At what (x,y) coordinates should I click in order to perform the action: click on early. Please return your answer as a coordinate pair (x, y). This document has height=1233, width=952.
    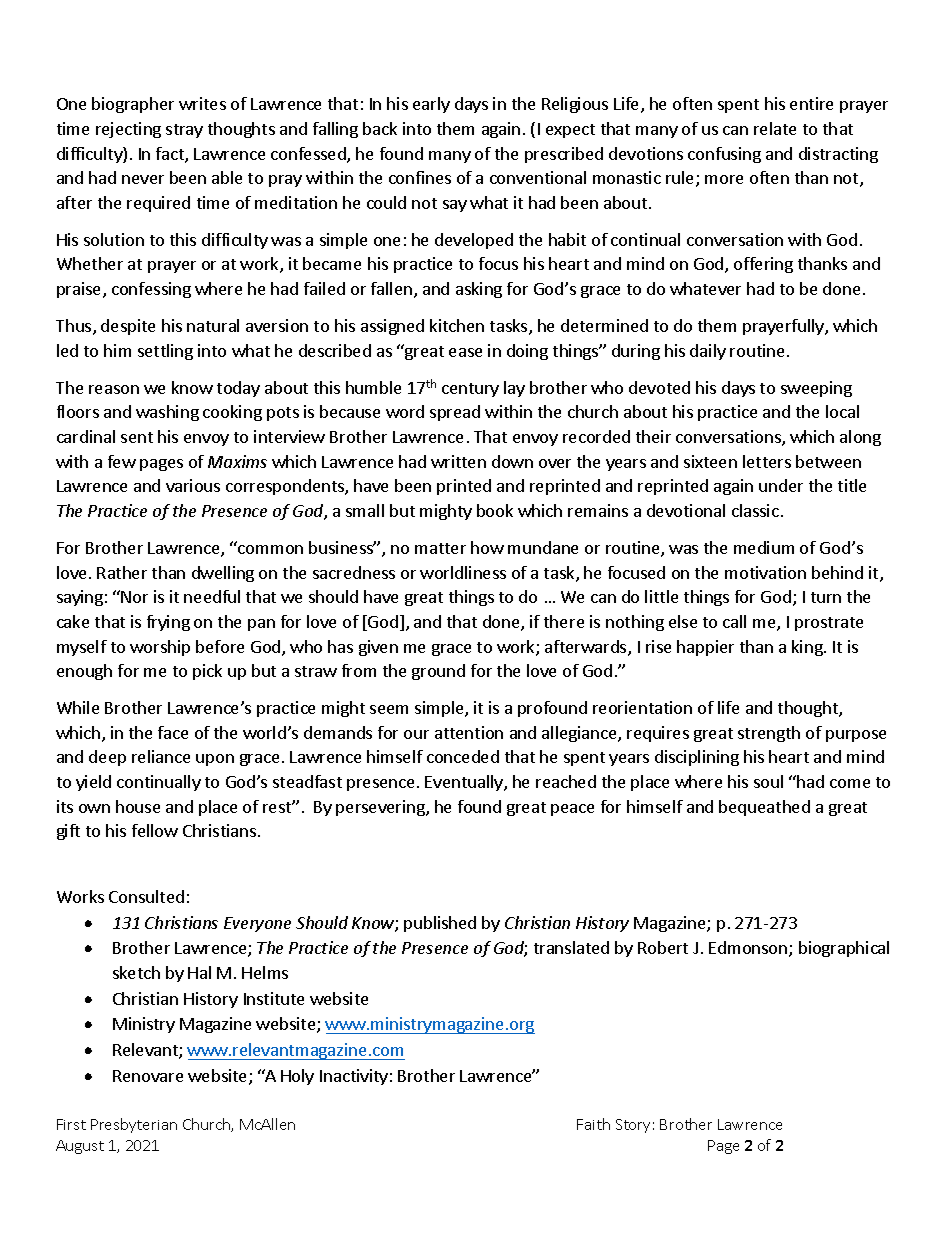
    Looking at the image, I should click on (431, 105).
